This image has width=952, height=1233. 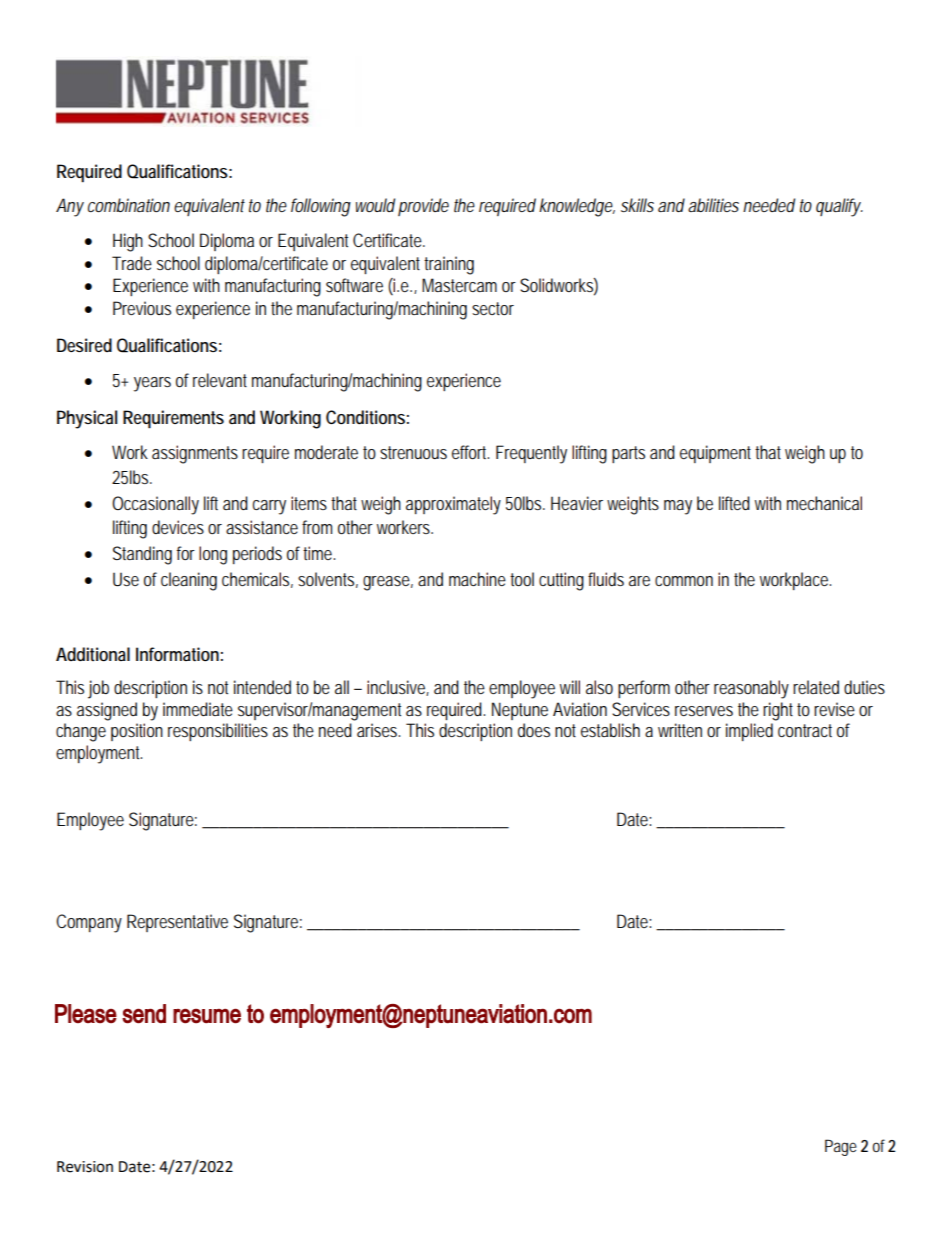 What do you see at coordinates (477, 579) in the image?
I see `machine` at bounding box center [477, 579].
